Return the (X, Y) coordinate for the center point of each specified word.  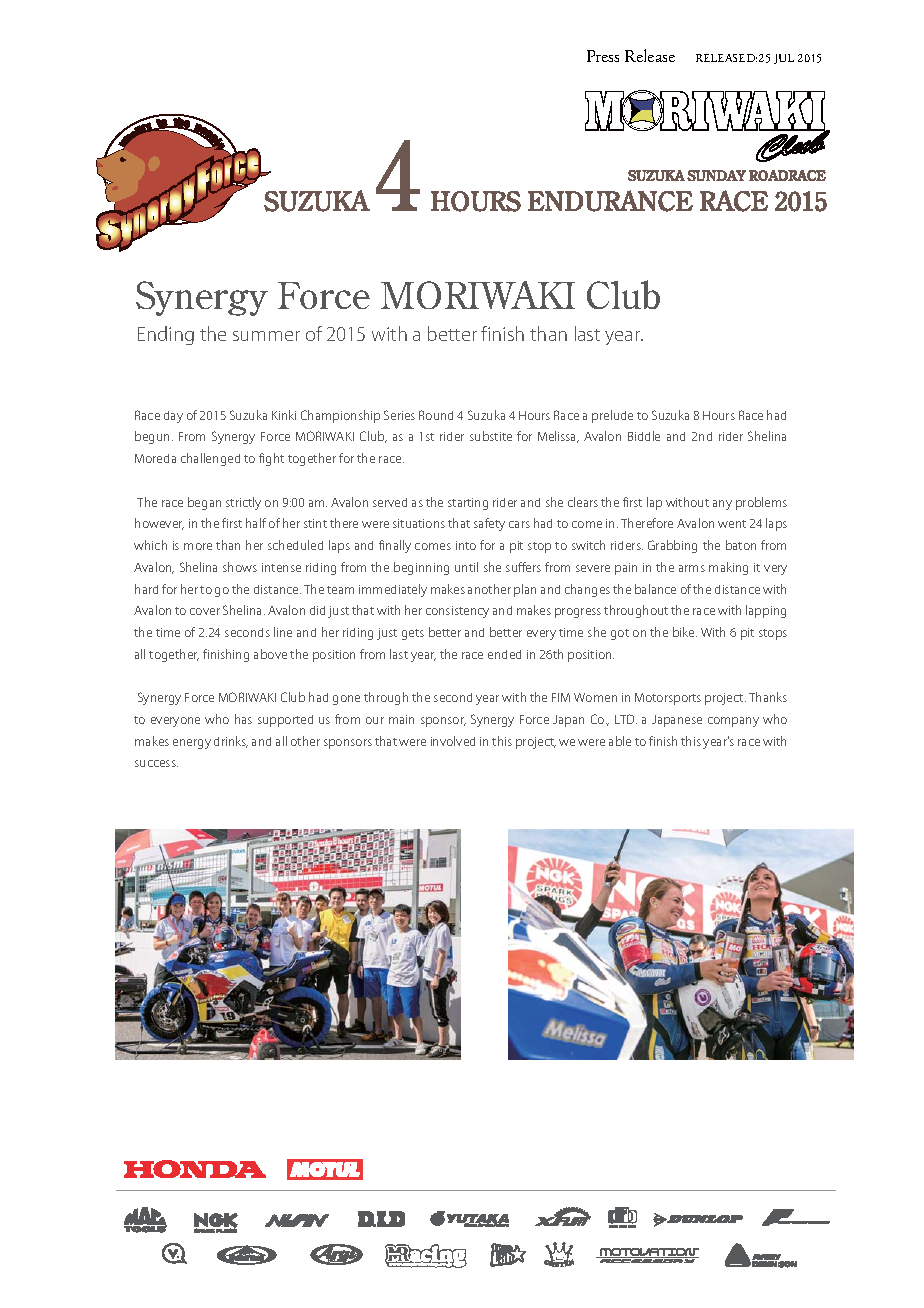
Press (603, 56)
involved (453, 741)
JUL (784, 59)
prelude (612, 416)
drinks (231, 742)
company (733, 722)
